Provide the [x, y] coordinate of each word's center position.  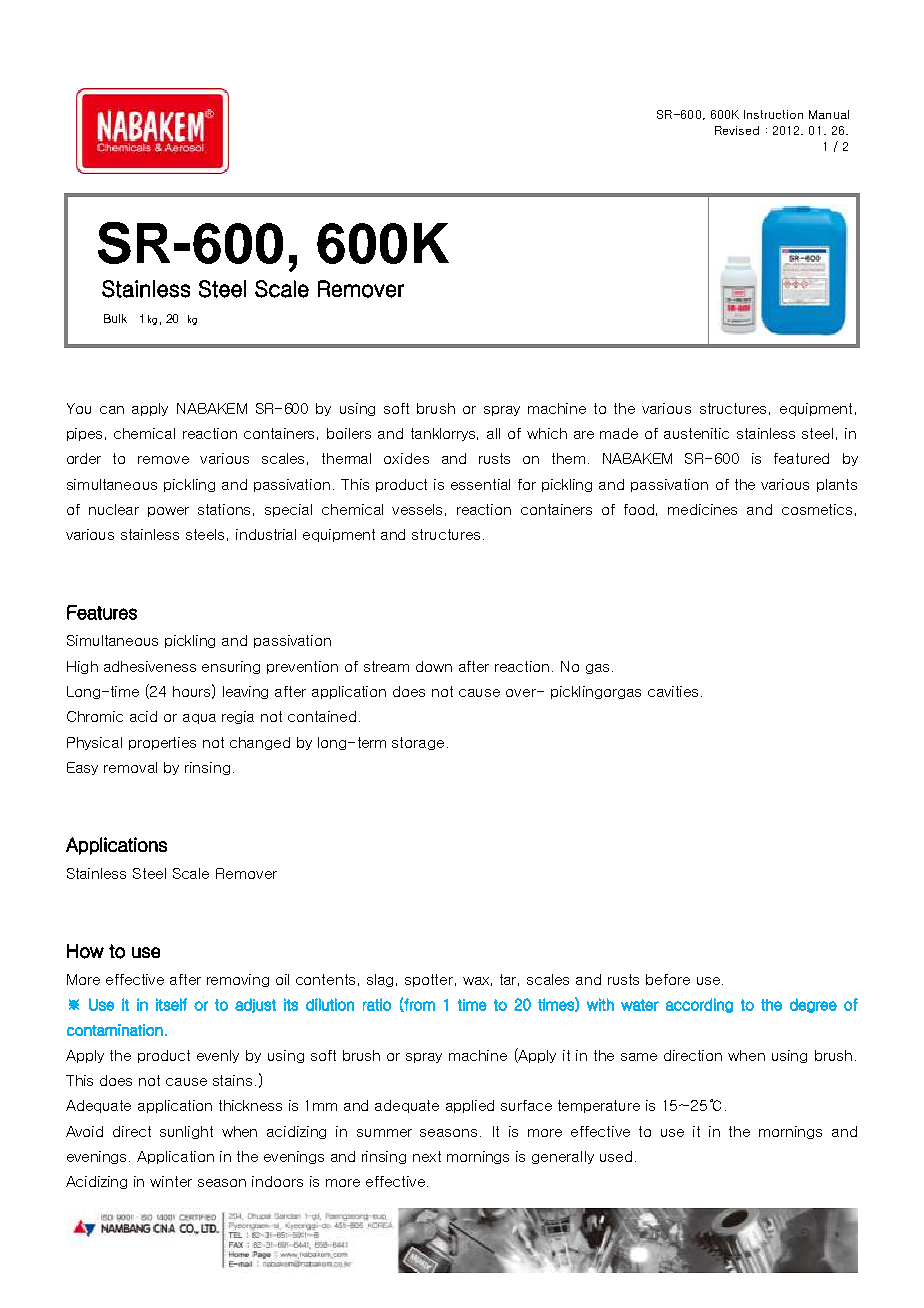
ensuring [231, 667]
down [434, 666]
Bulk [115, 318]
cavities [673, 691]
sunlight [186, 1132]
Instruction [773, 114]
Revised [737, 130]
